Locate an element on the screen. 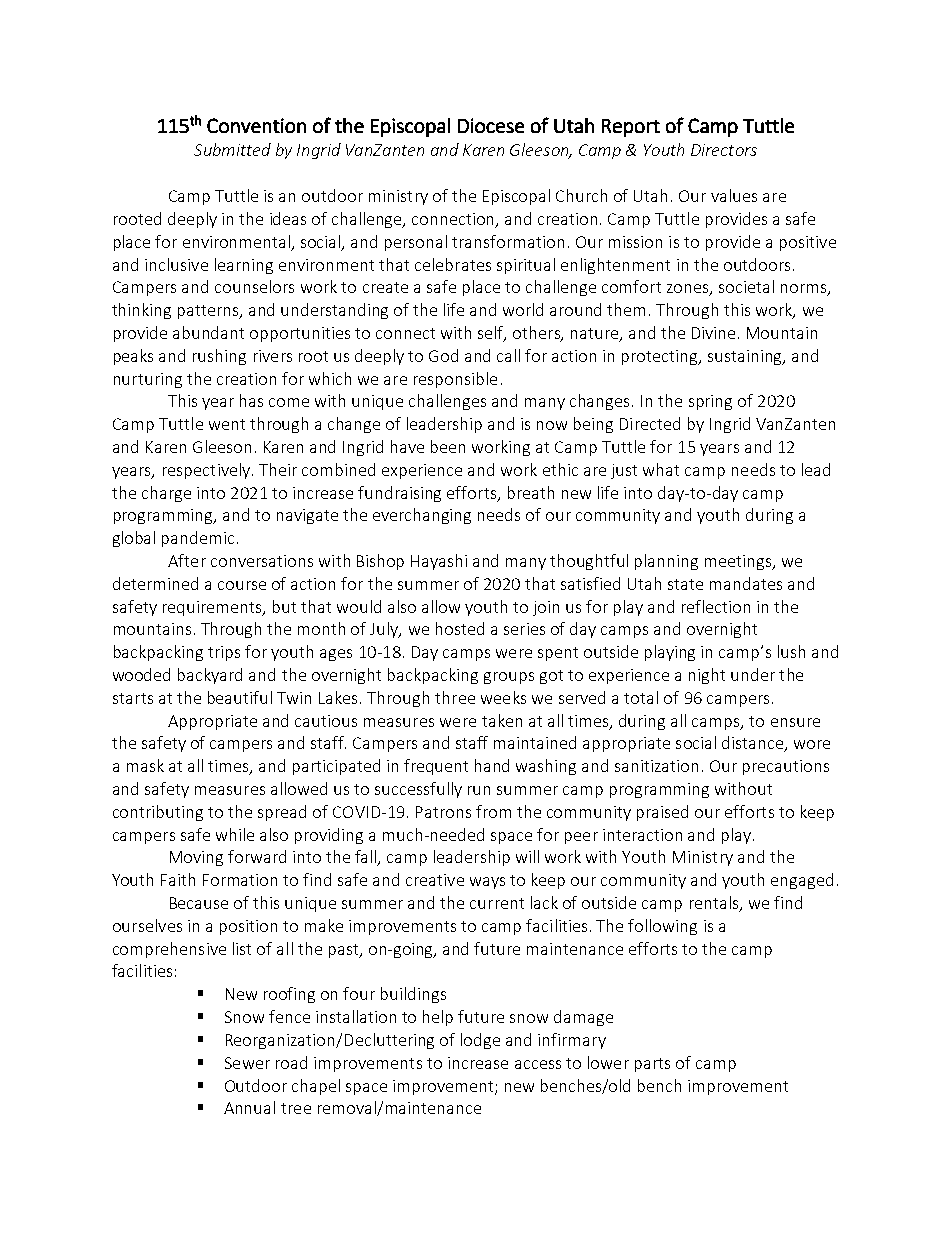 The width and height of the screenshot is (952, 1233). spring is located at coordinates (710, 402).
